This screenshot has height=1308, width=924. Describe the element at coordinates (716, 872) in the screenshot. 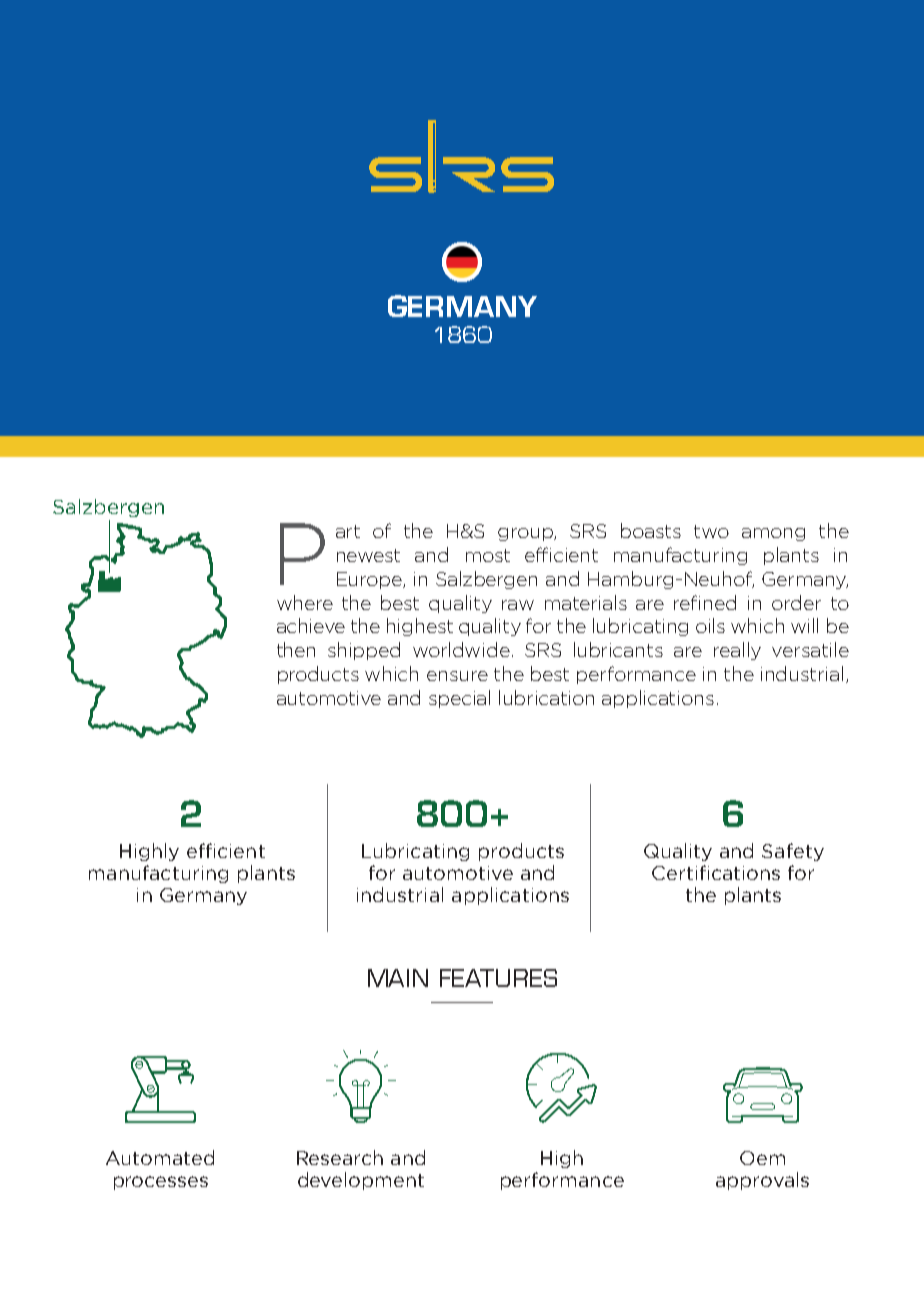

I see `Certifications` at that location.
